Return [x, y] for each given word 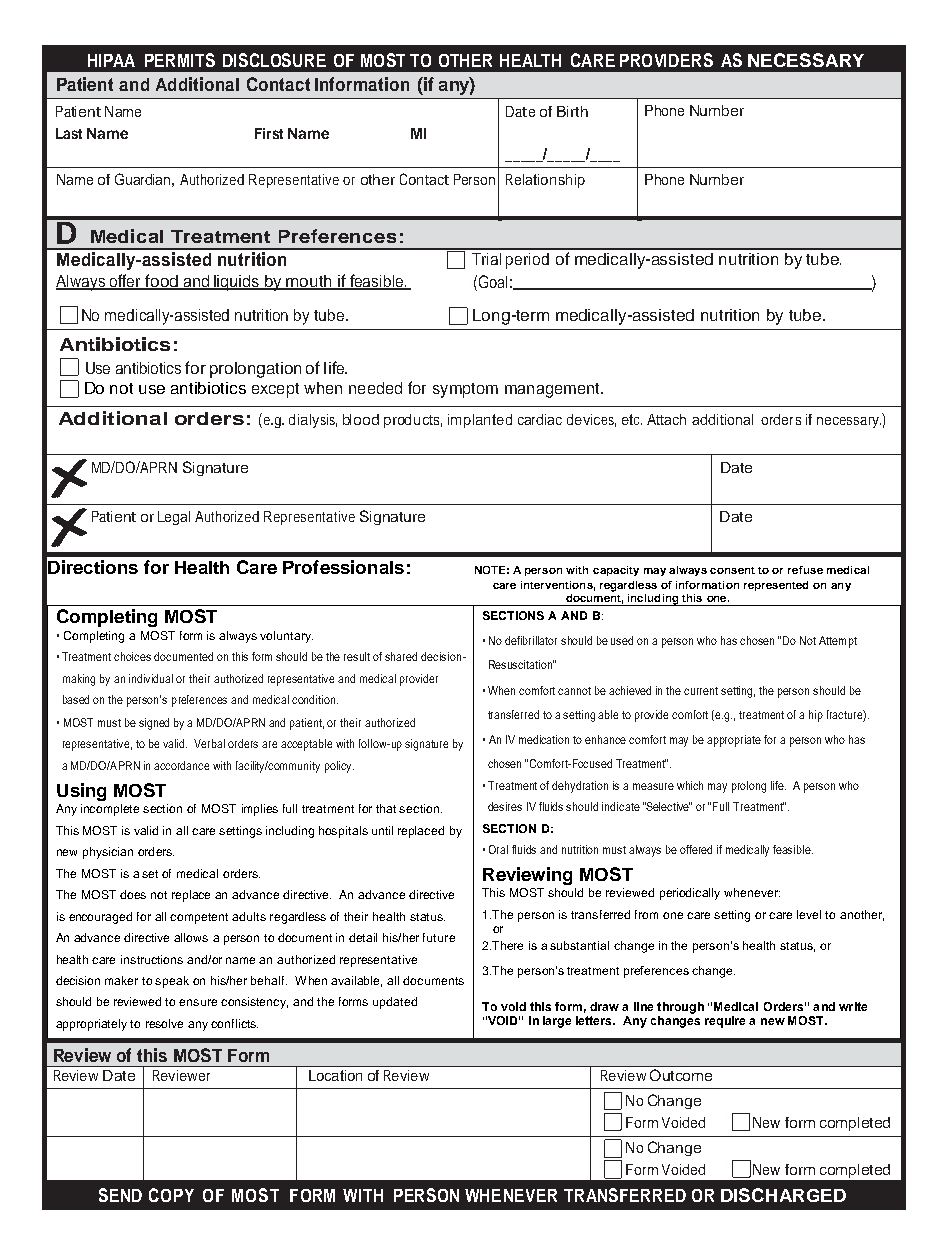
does [133, 894]
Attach [666, 419]
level [809, 914]
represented [776, 586]
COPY [171, 1195]
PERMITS [180, 60]
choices [132, 656]
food [161, 282]
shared [401, 656]
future [439, 937]
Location [335, 1075]
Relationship [545, 181]
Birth [572, 111]
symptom [465, 390]
